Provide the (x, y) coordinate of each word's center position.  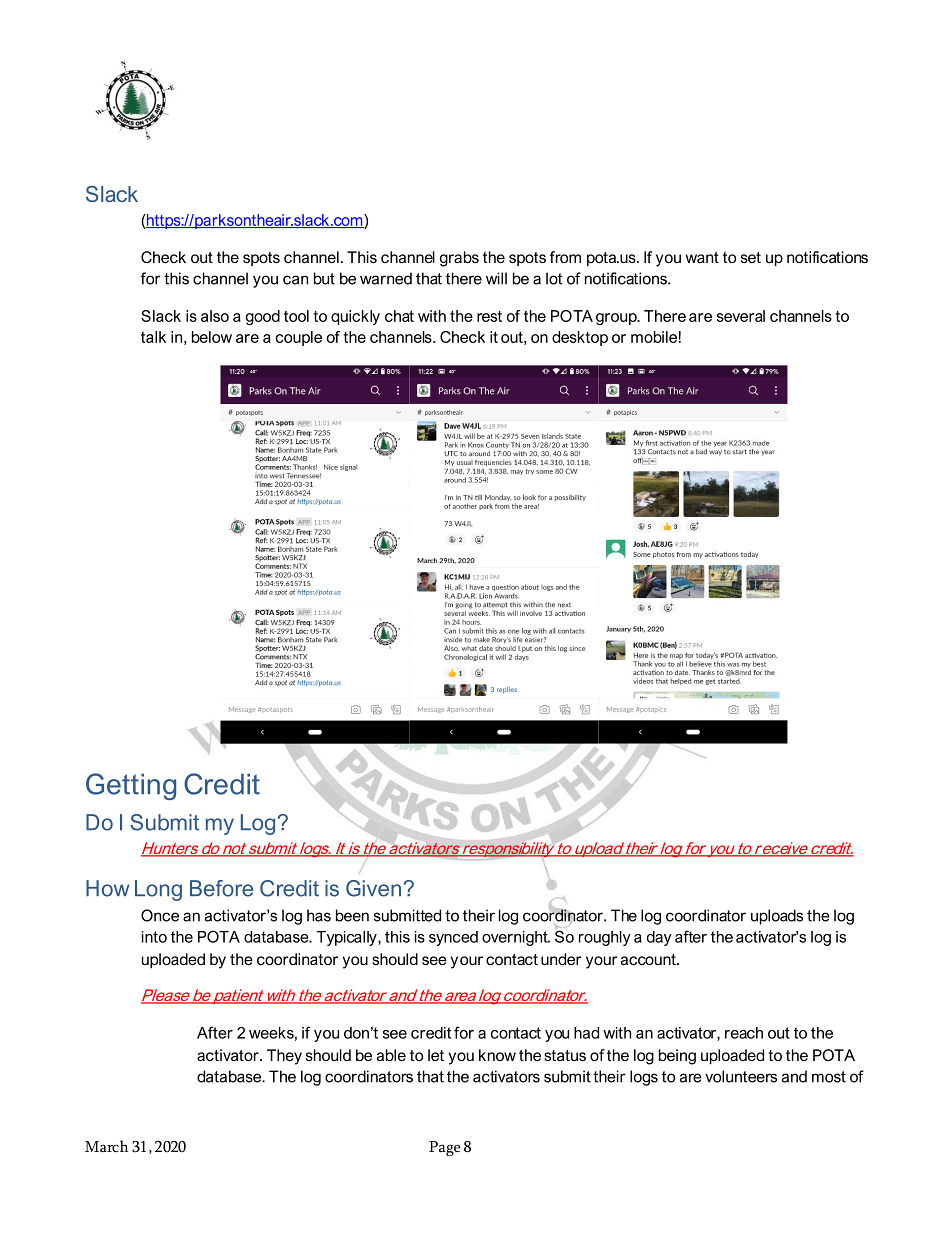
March (106, 1146)
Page (445, 1148)
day (659, 938)
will (496, 278)
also (215, 316)
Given (373, 888)
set (751, 257)
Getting (131, 786)
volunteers (741, 1076)
